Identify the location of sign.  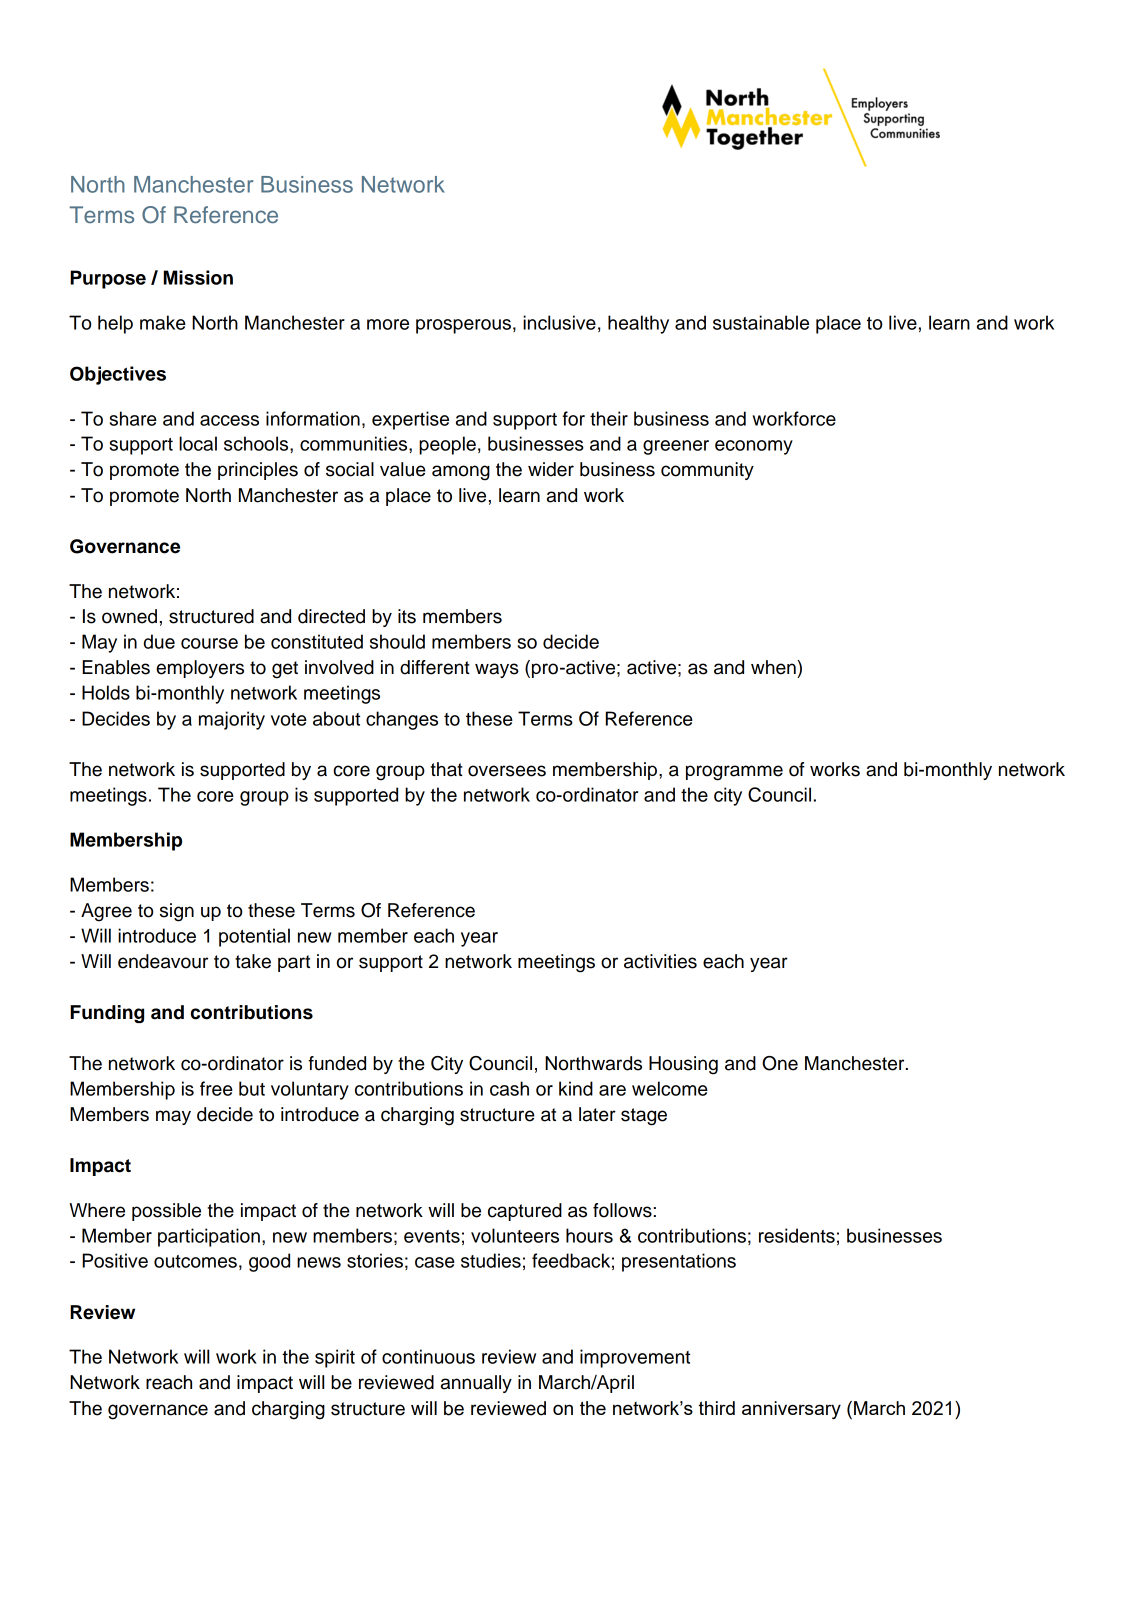
(177, 912).
